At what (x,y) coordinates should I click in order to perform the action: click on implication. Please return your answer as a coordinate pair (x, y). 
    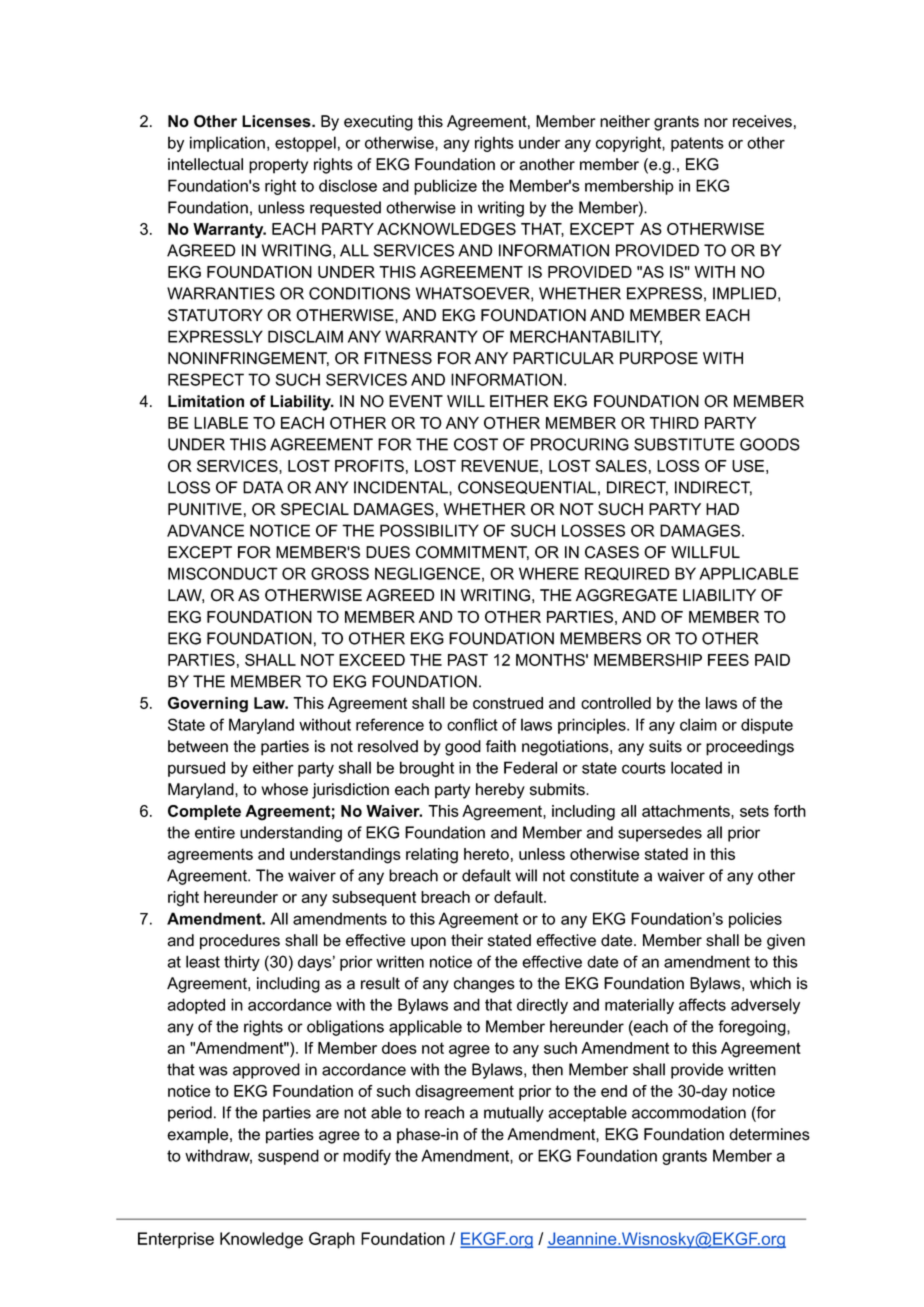
    Looking at the image, I should click on (227, 144).
